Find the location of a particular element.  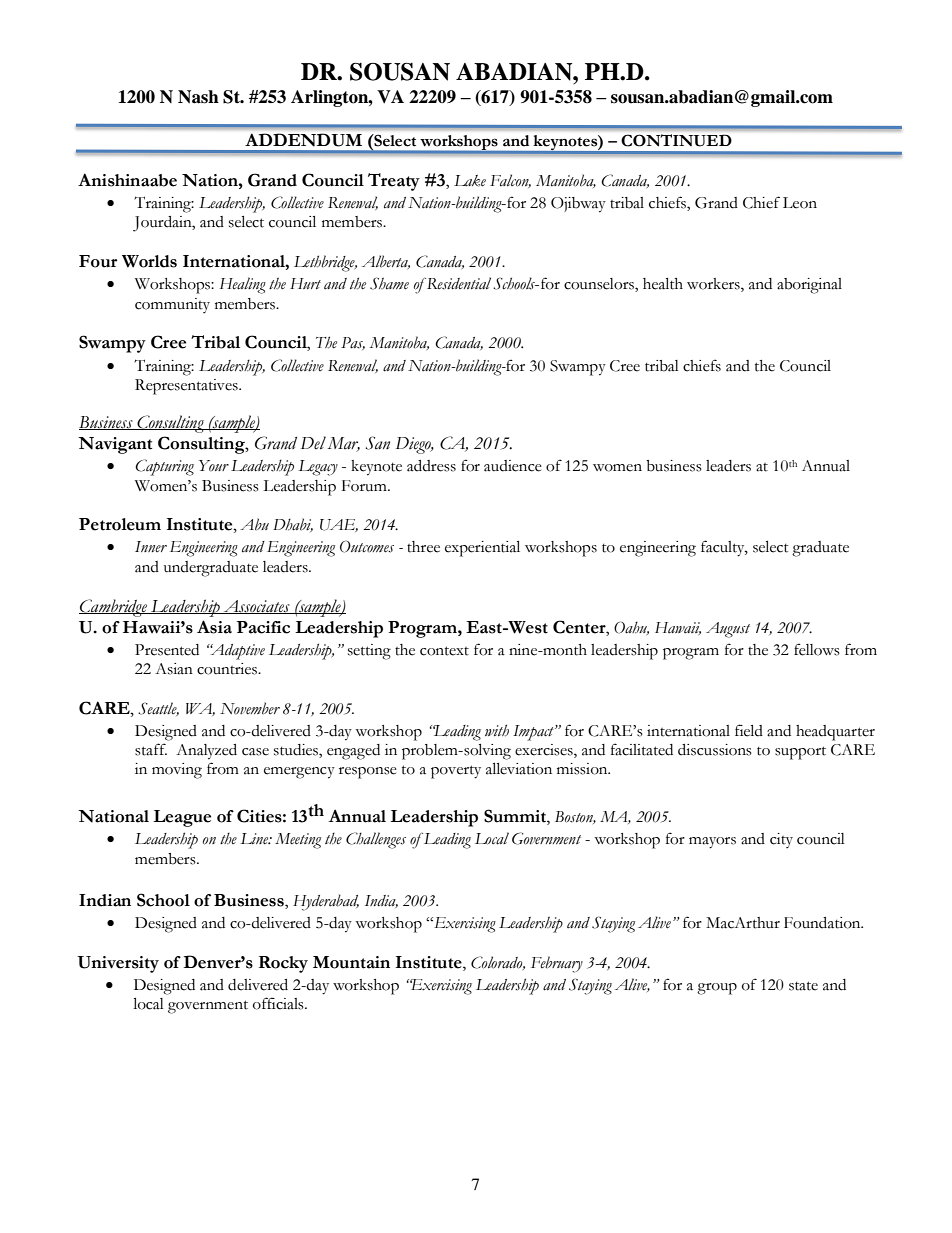

workers is located at coordinates (714, 285).
